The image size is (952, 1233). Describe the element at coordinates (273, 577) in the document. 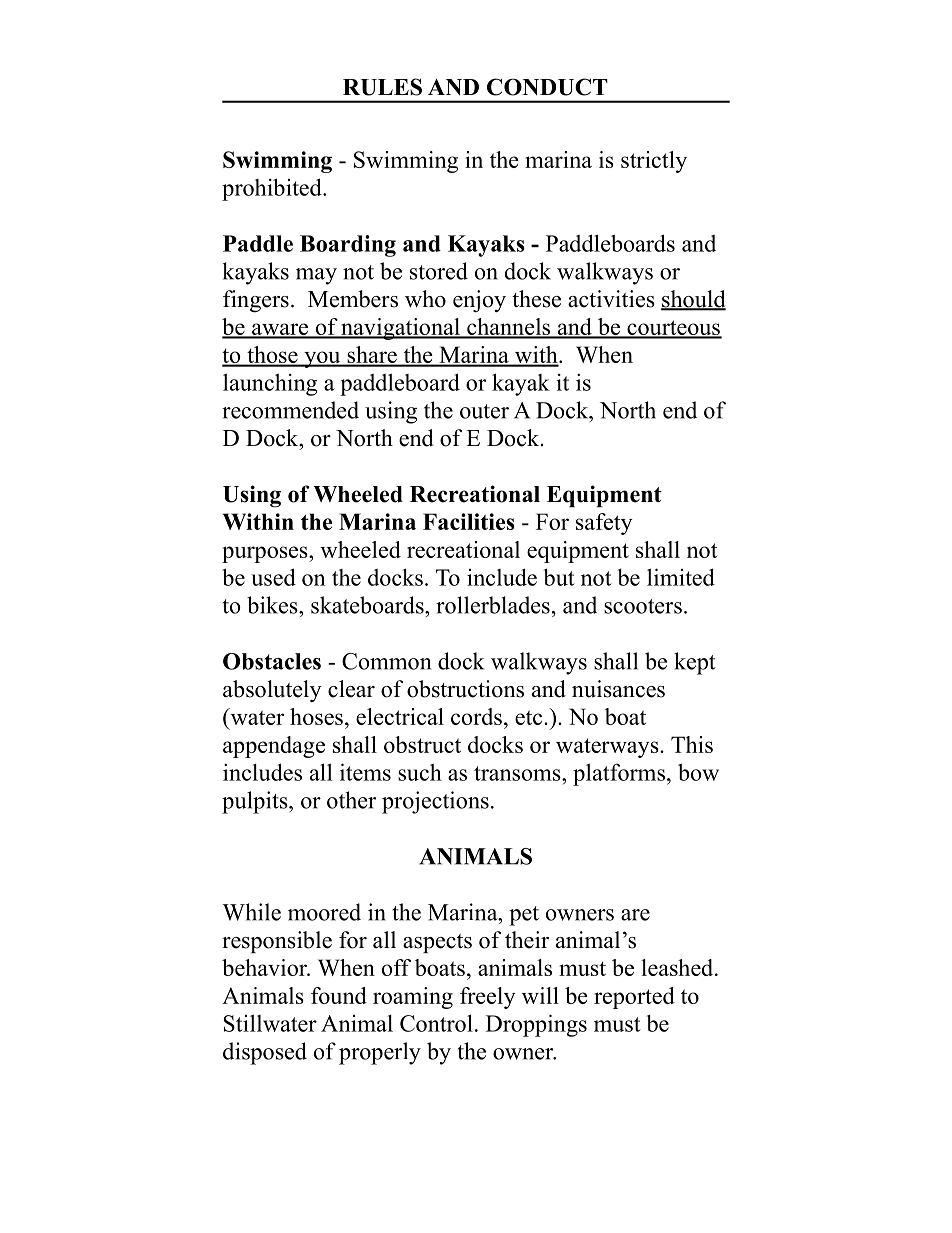

I see `used` at that location.
